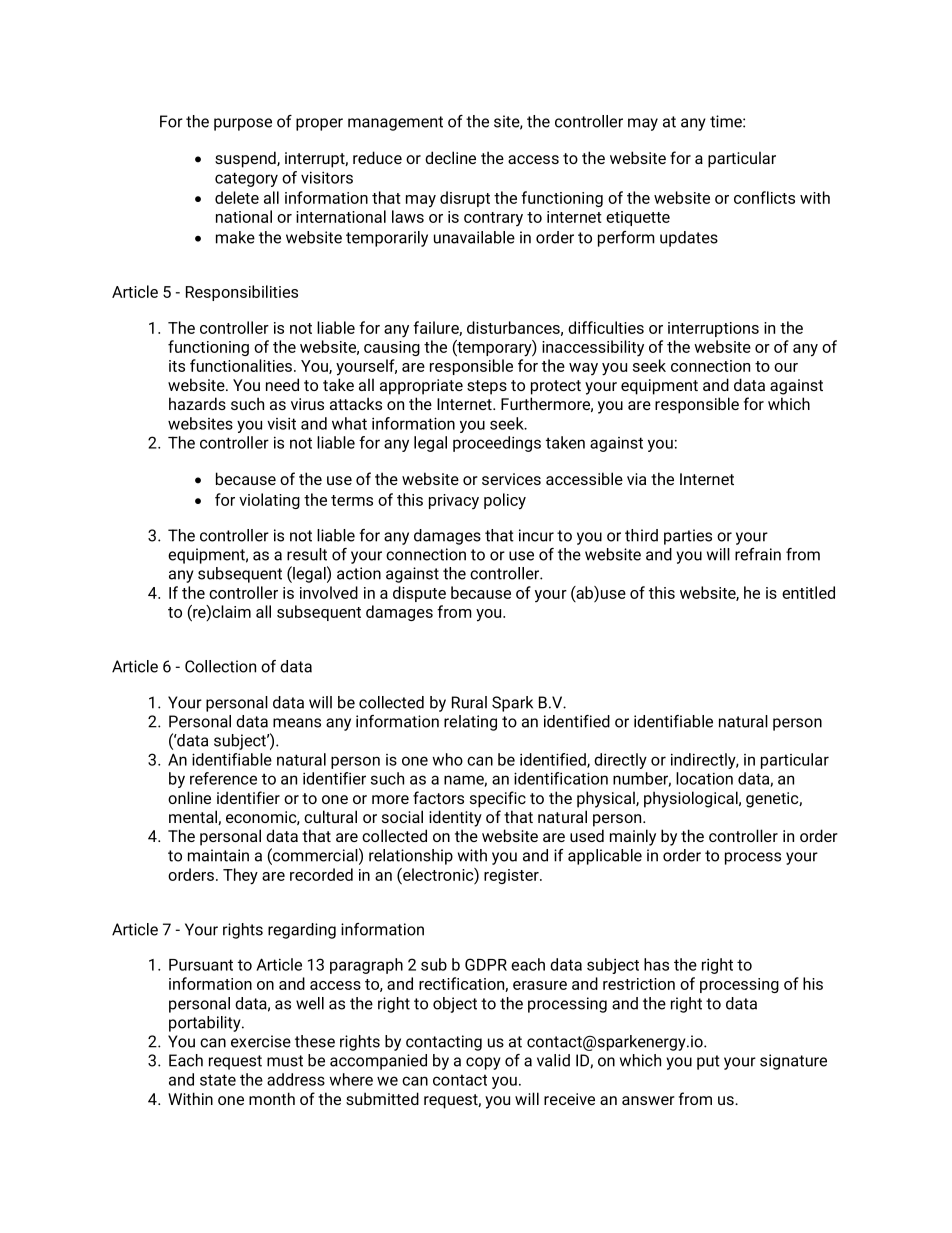  Describe the element at coordinates (727, 121) in the document. I see `time` at that location.
